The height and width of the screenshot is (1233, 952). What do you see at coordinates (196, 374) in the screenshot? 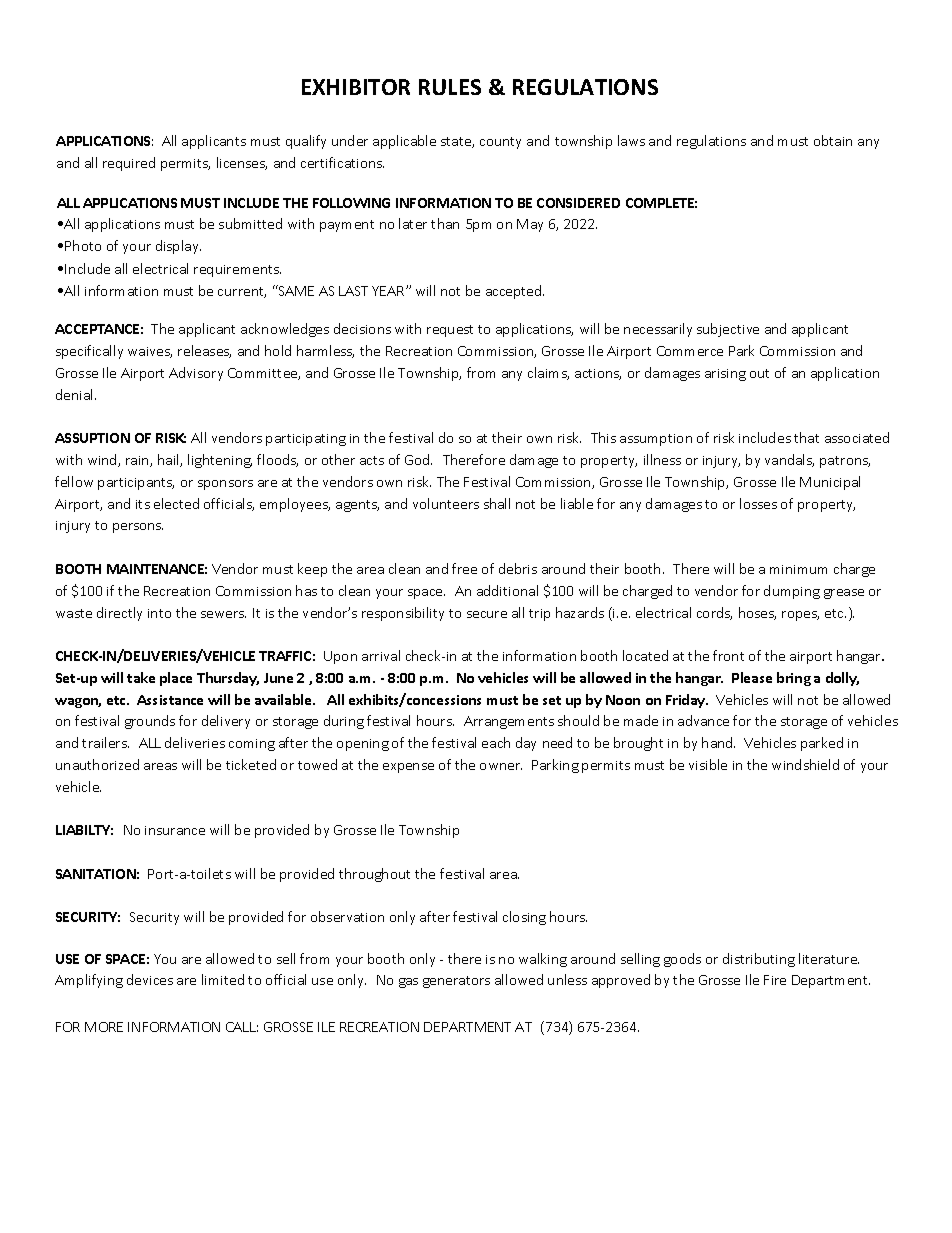
I see `Advisory` at bounding box center [196, 374].
